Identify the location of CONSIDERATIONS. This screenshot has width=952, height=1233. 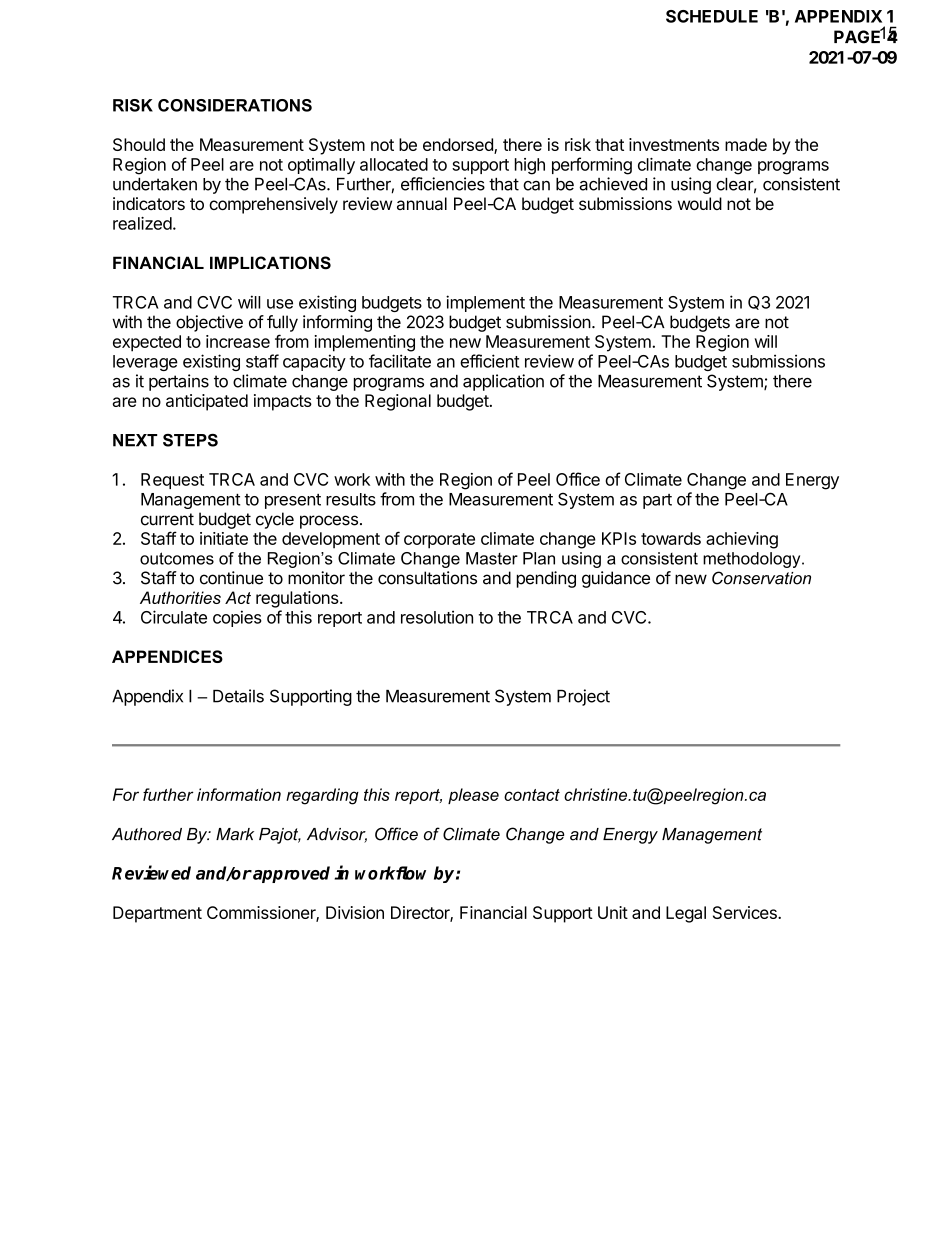
(235, 105).
